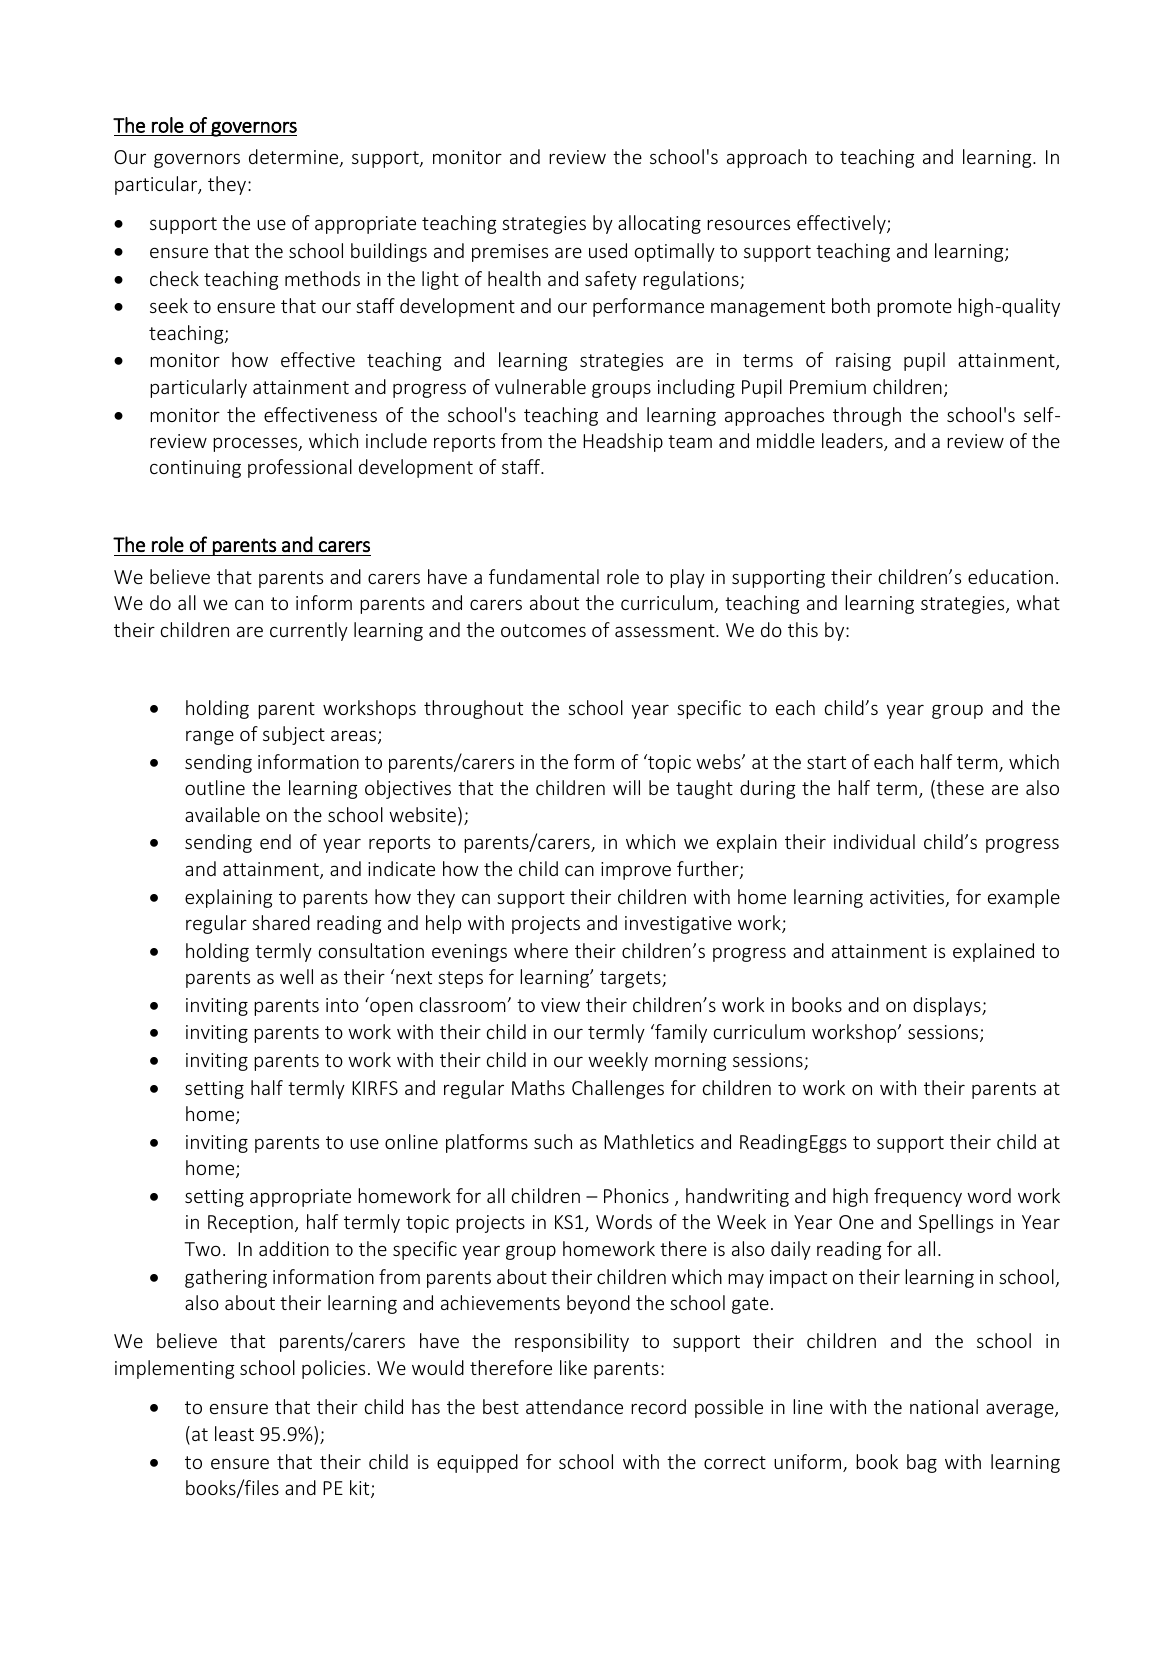  I want to click on individual, so click(874, 841).
